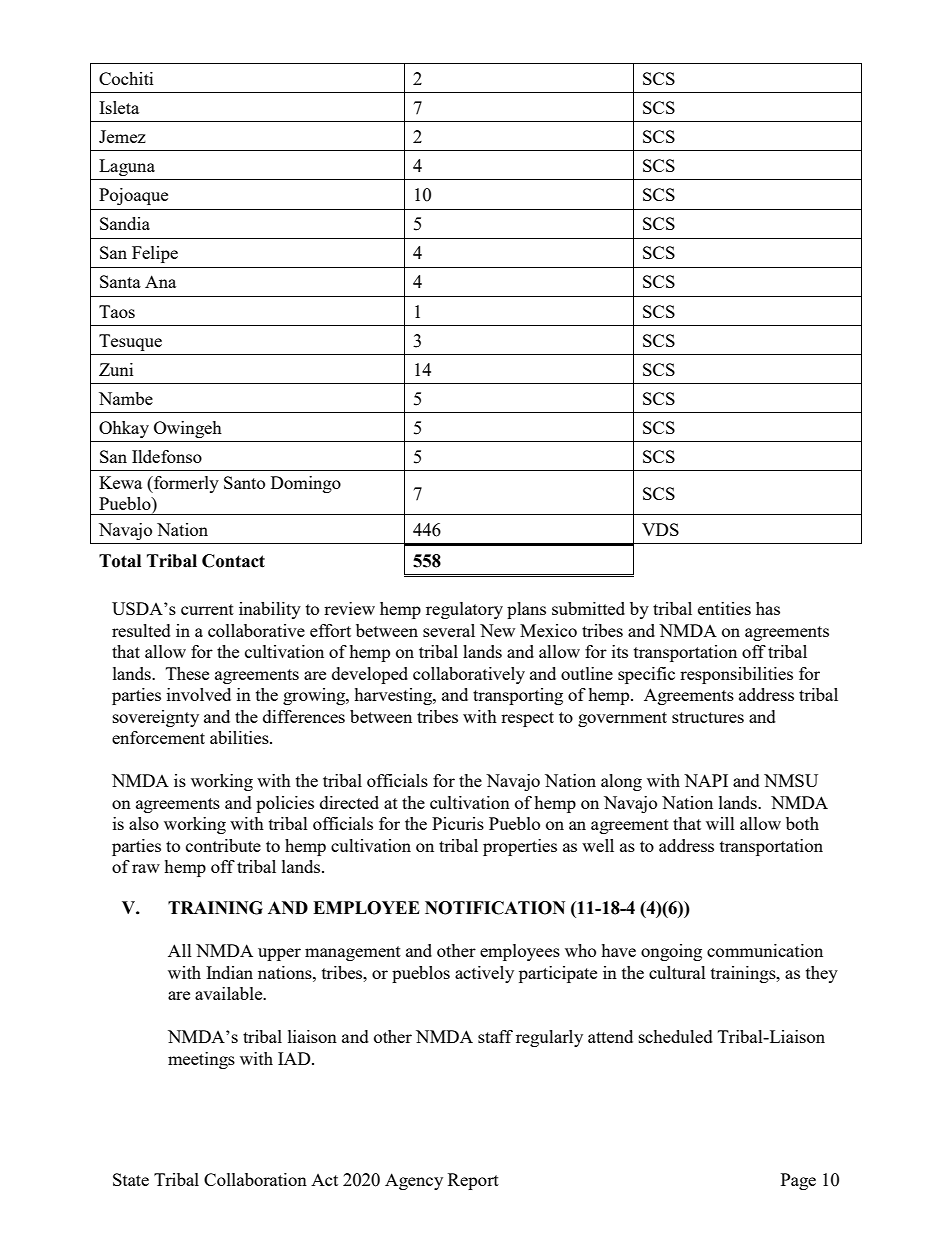 The image size is (952, 1233). What do you see at coordinates (736, 675) in the image?
I see `responsibilities` at bounding box center [736, 675].
